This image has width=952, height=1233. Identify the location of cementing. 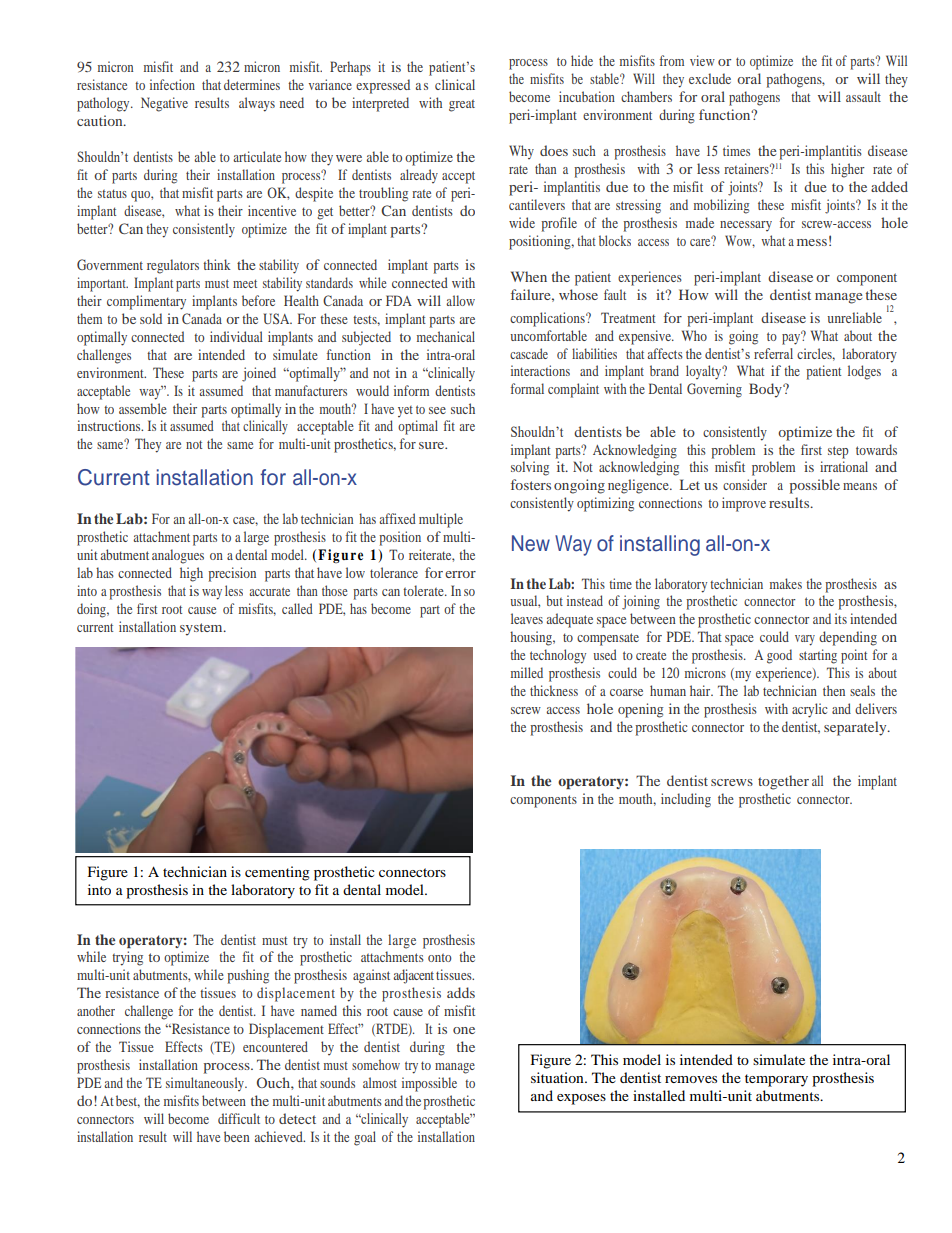
(277, 873).
